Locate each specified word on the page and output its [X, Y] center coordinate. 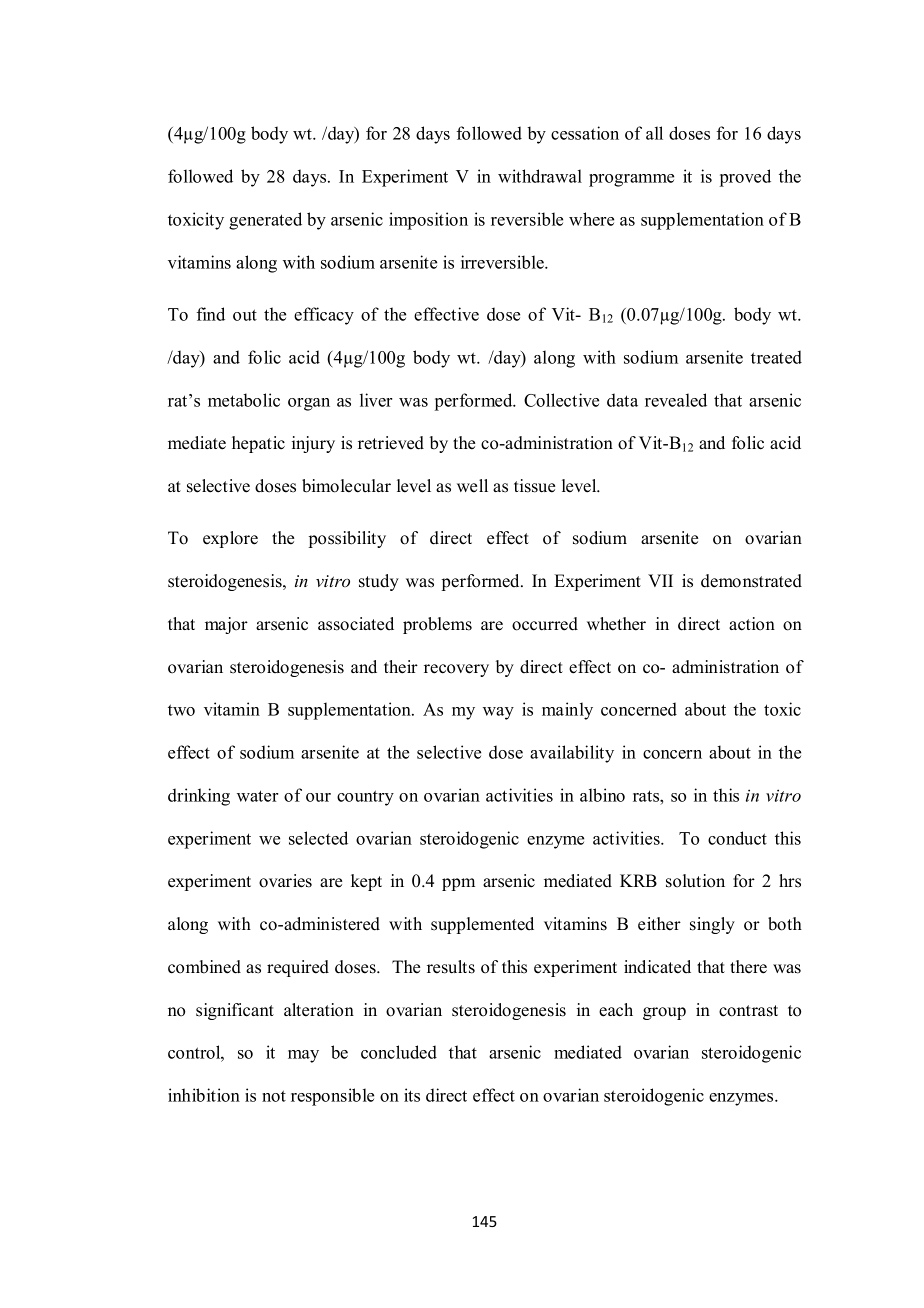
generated [265, 221]
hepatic [258, 444]
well [472, 486]
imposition [428, 221]
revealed [676, 400]
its [412, 1095]
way [498, 713]
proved [745, 178]
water [257, 796]
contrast [748, 1011]
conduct [737, 838]
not [274, 1096]
